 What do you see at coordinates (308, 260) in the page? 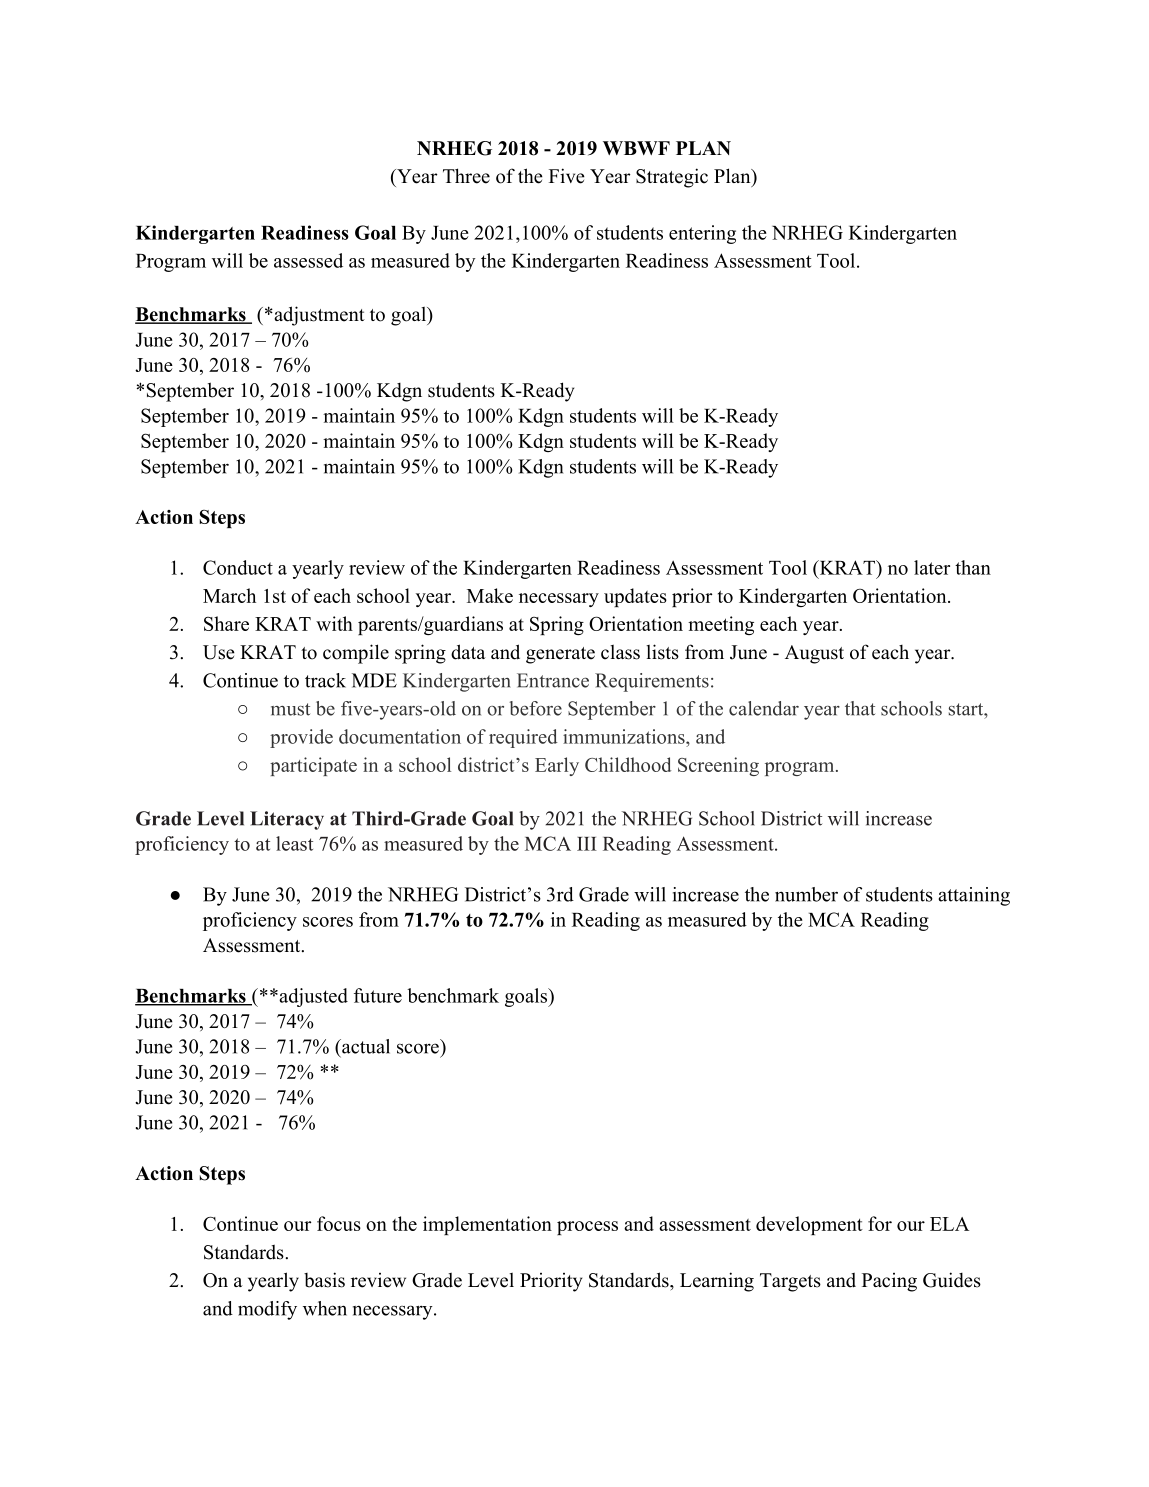
I see `assessed` at bounding box center [308, 260].
